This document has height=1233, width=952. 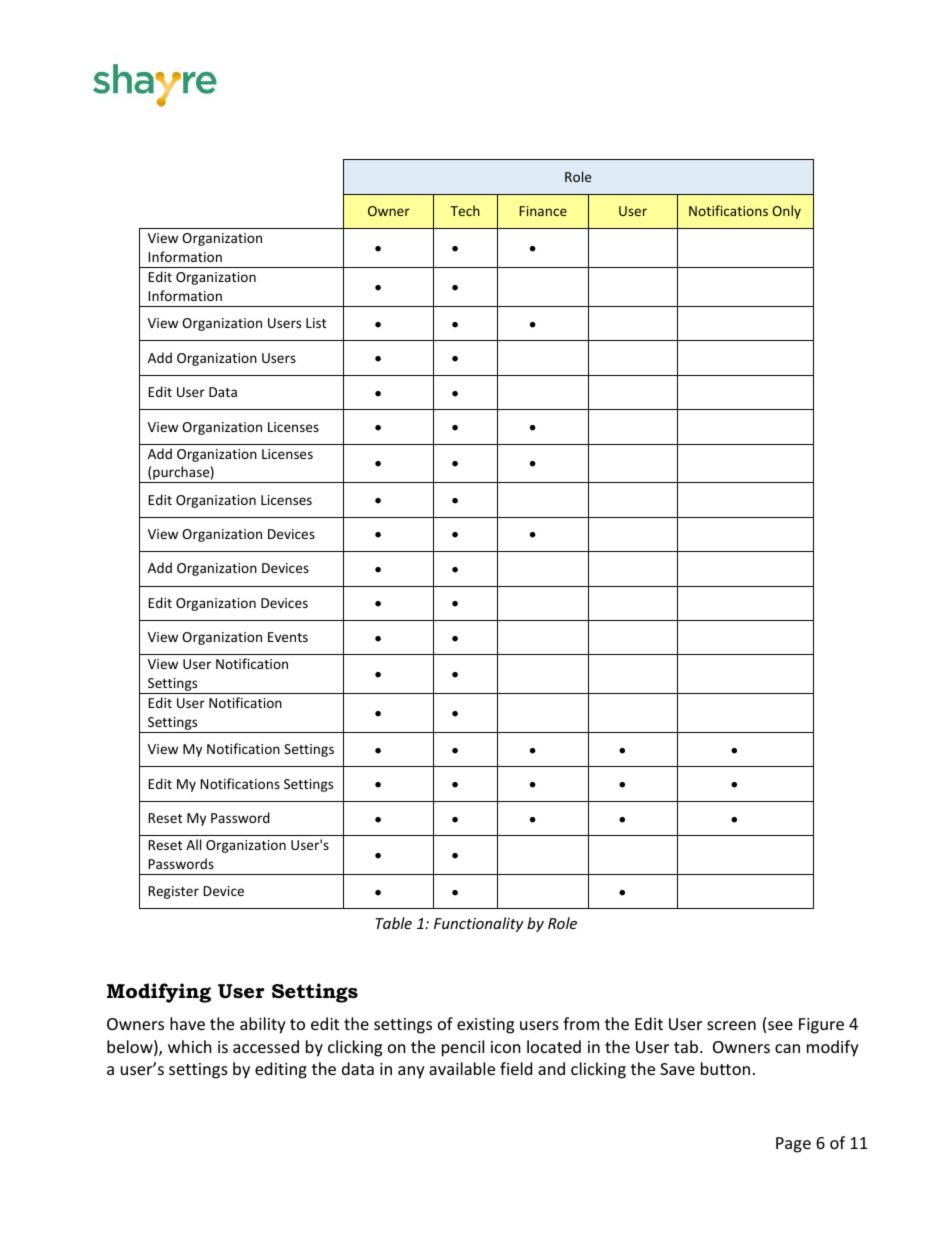 What do you see at coordinates (516, 1068) in the document?
I see `field` at bounding box center [516, 1068].
